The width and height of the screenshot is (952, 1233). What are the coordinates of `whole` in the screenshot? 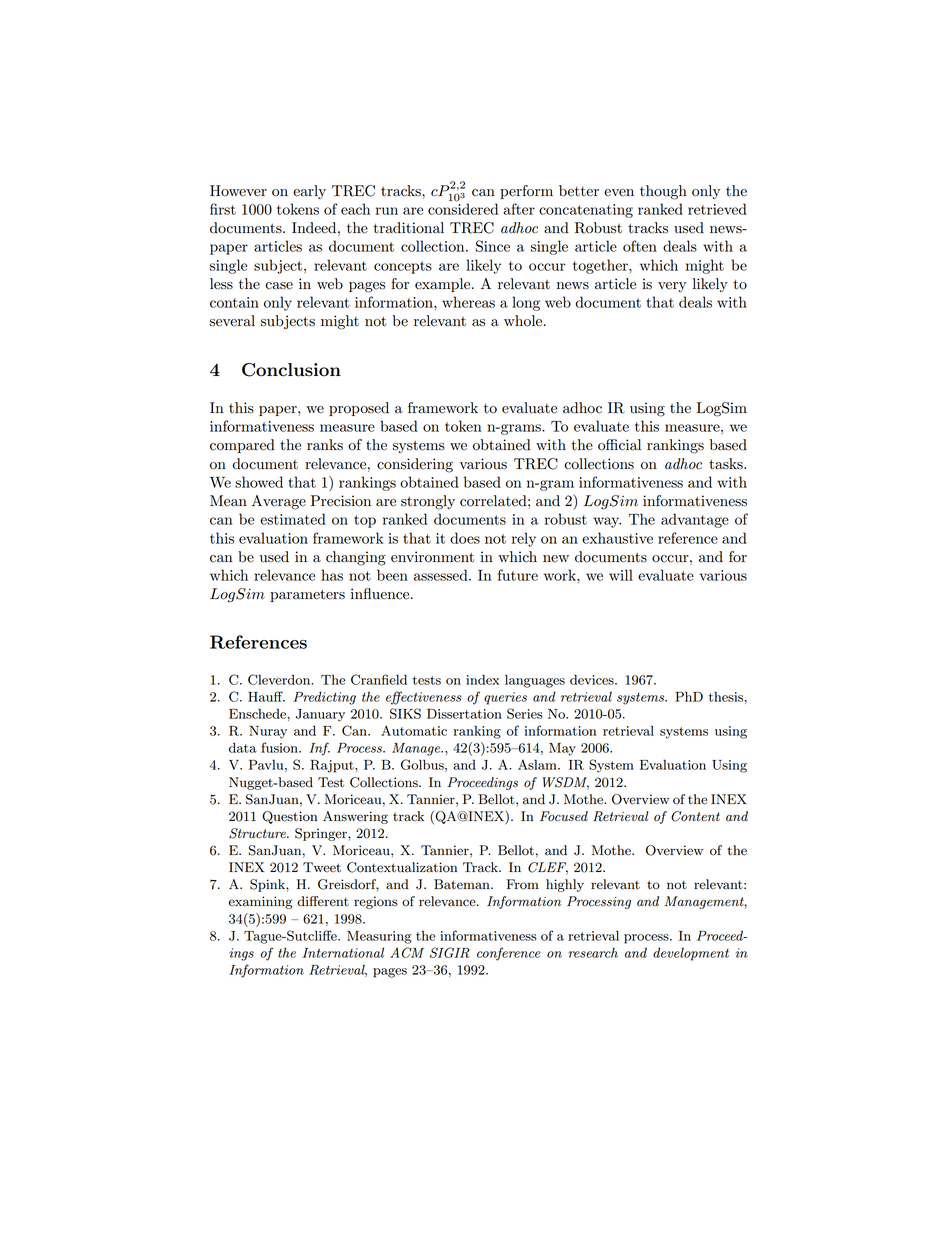 It's located at (524, 321).
